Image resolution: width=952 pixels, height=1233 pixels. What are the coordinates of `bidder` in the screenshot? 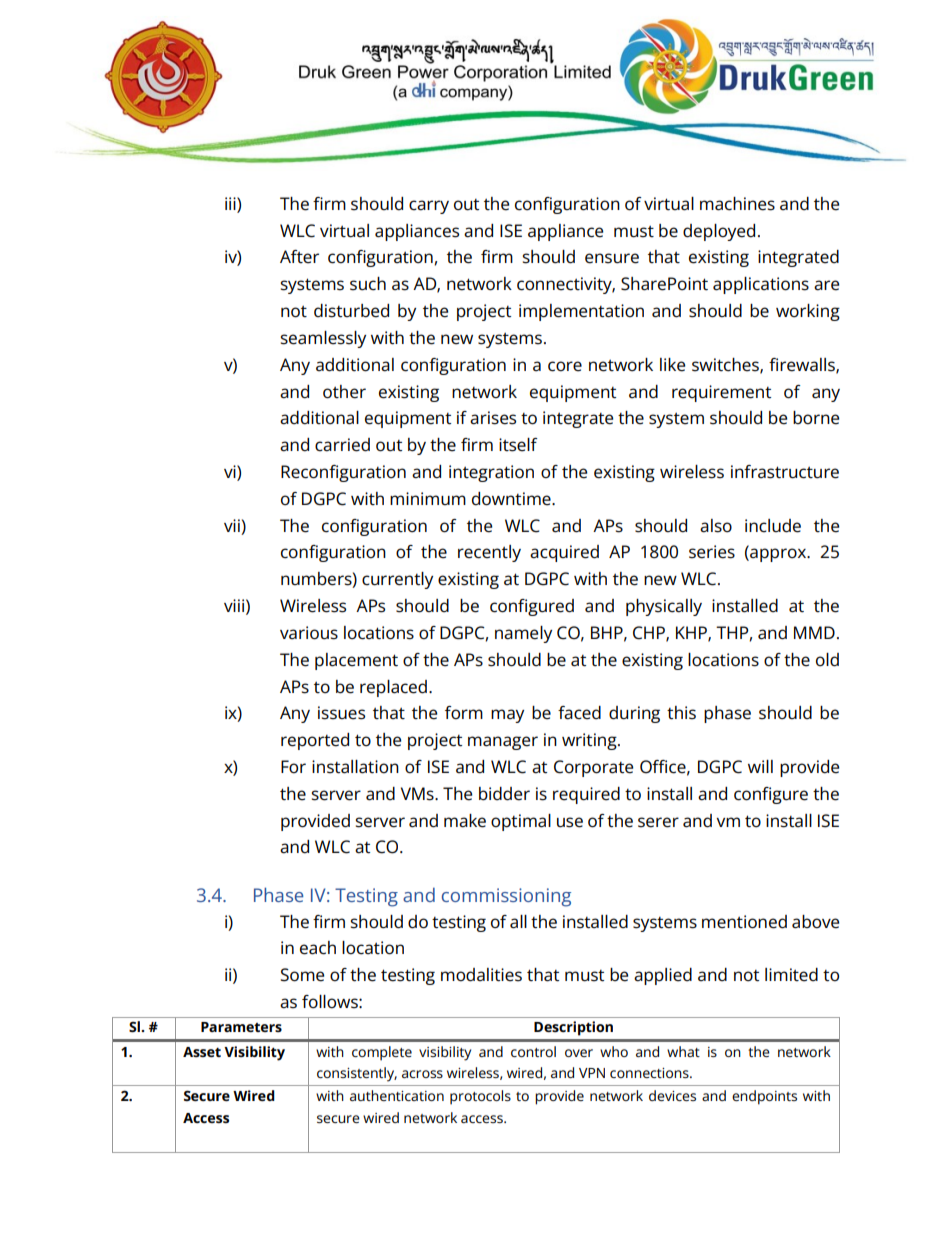 It's located at (504, 794).
